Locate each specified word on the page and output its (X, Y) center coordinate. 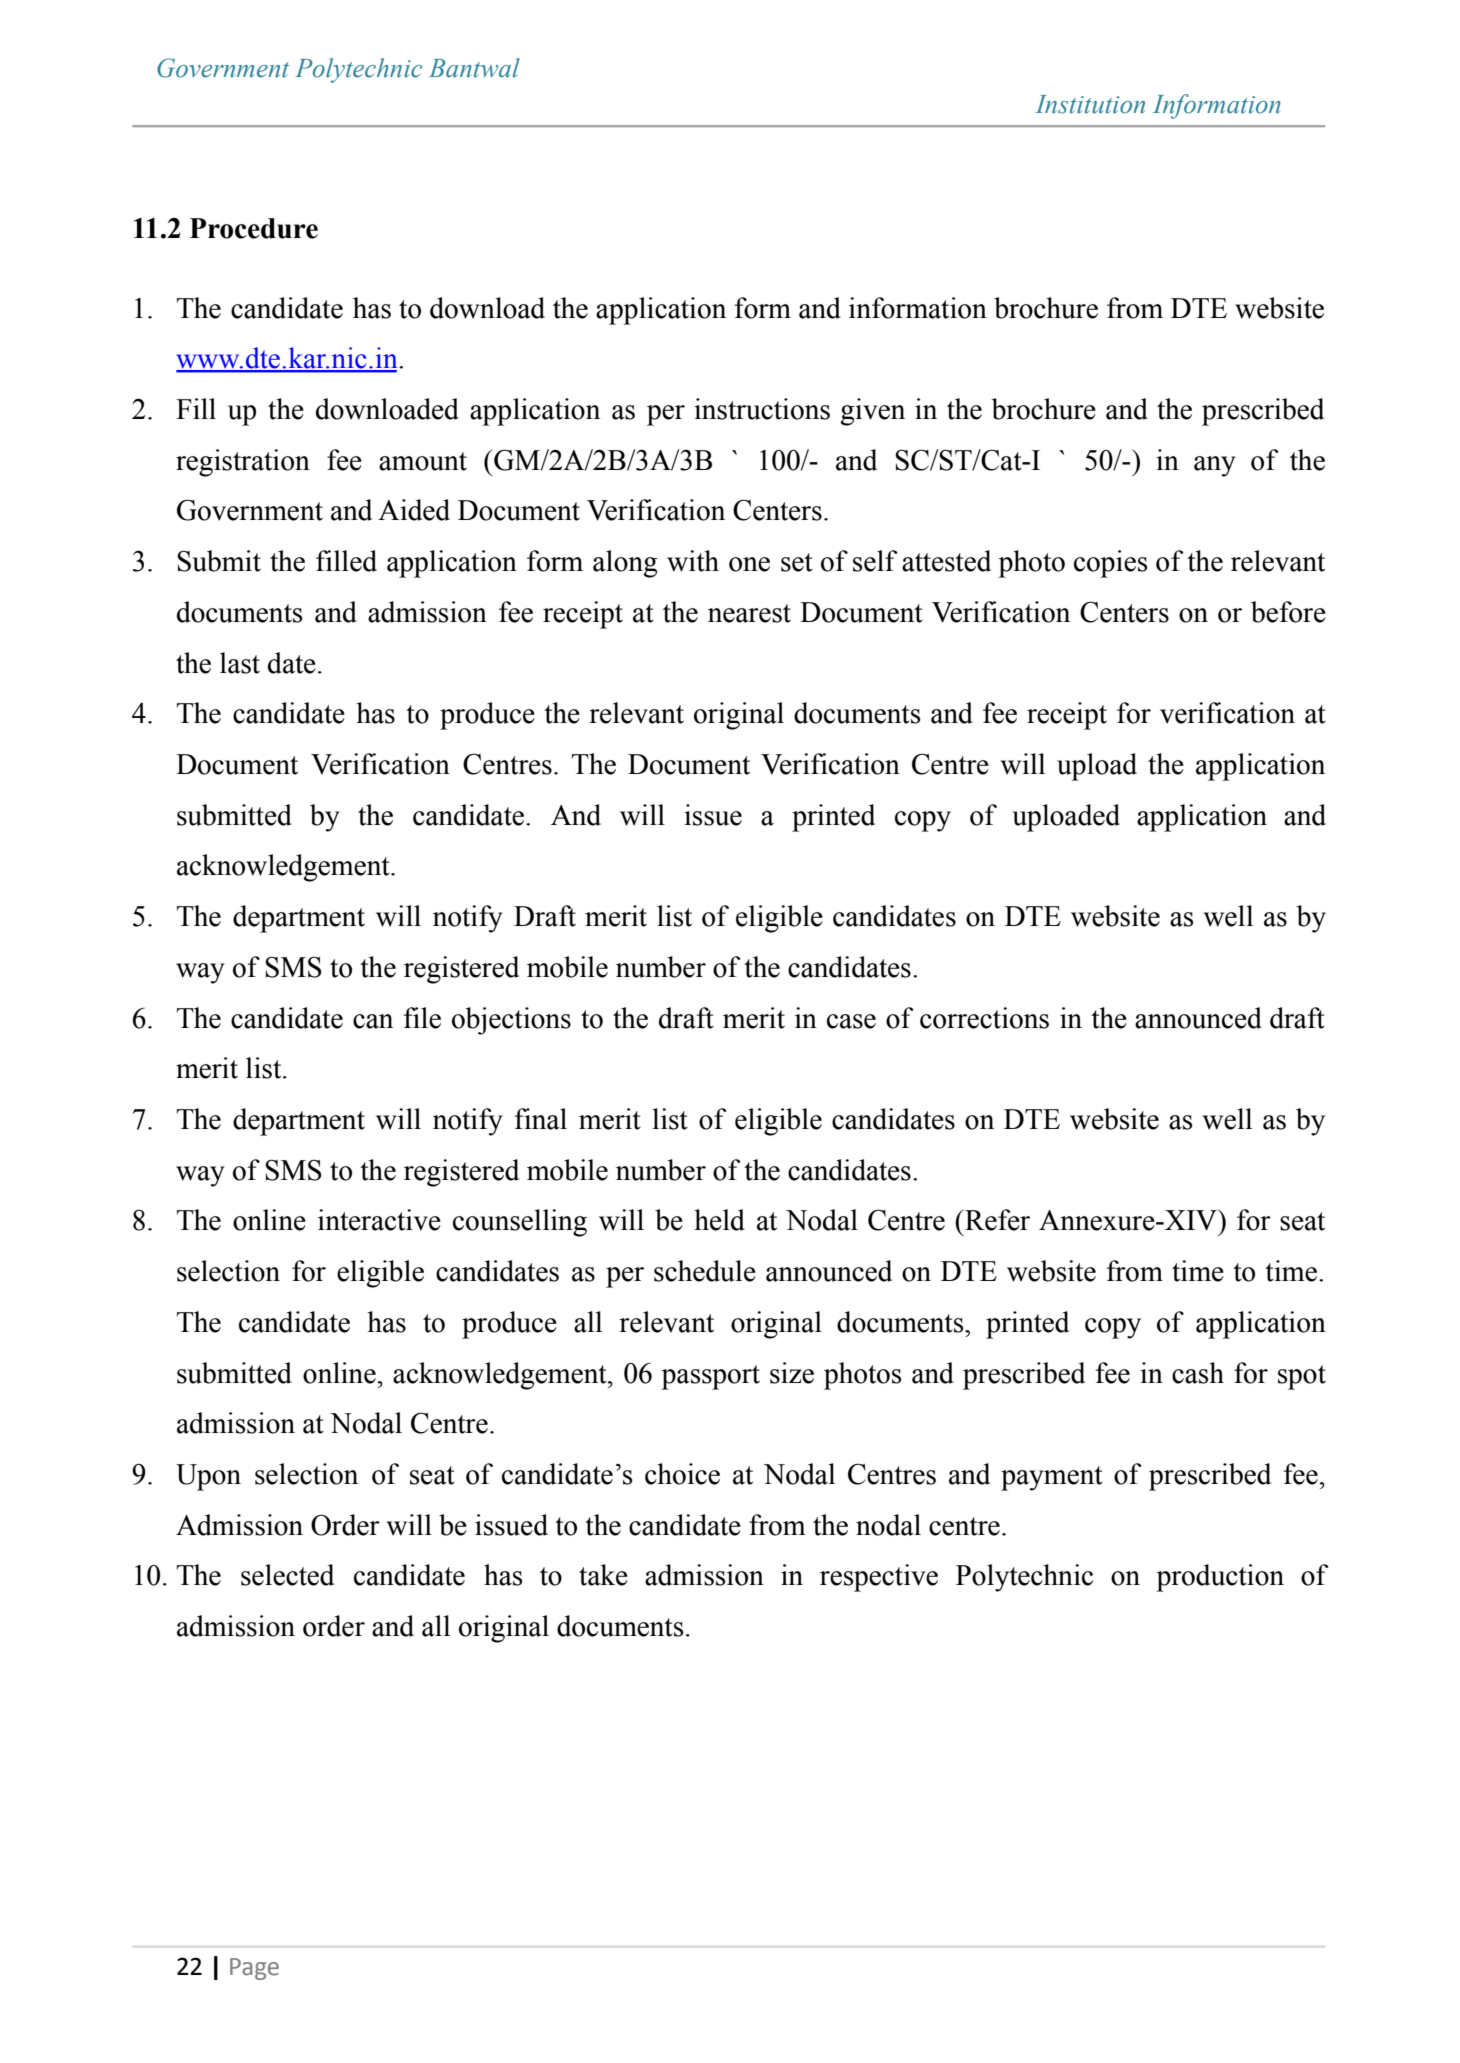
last (240, 663)
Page (254, 1969)
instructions (762, 409)
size (792, 1373)
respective (879, 1578)
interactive (379, 1220)
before (1288, 612)
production (1220, 1578)
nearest (749, 613)
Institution (1090, 104)
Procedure (254, 228)
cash (1198, 1373)
